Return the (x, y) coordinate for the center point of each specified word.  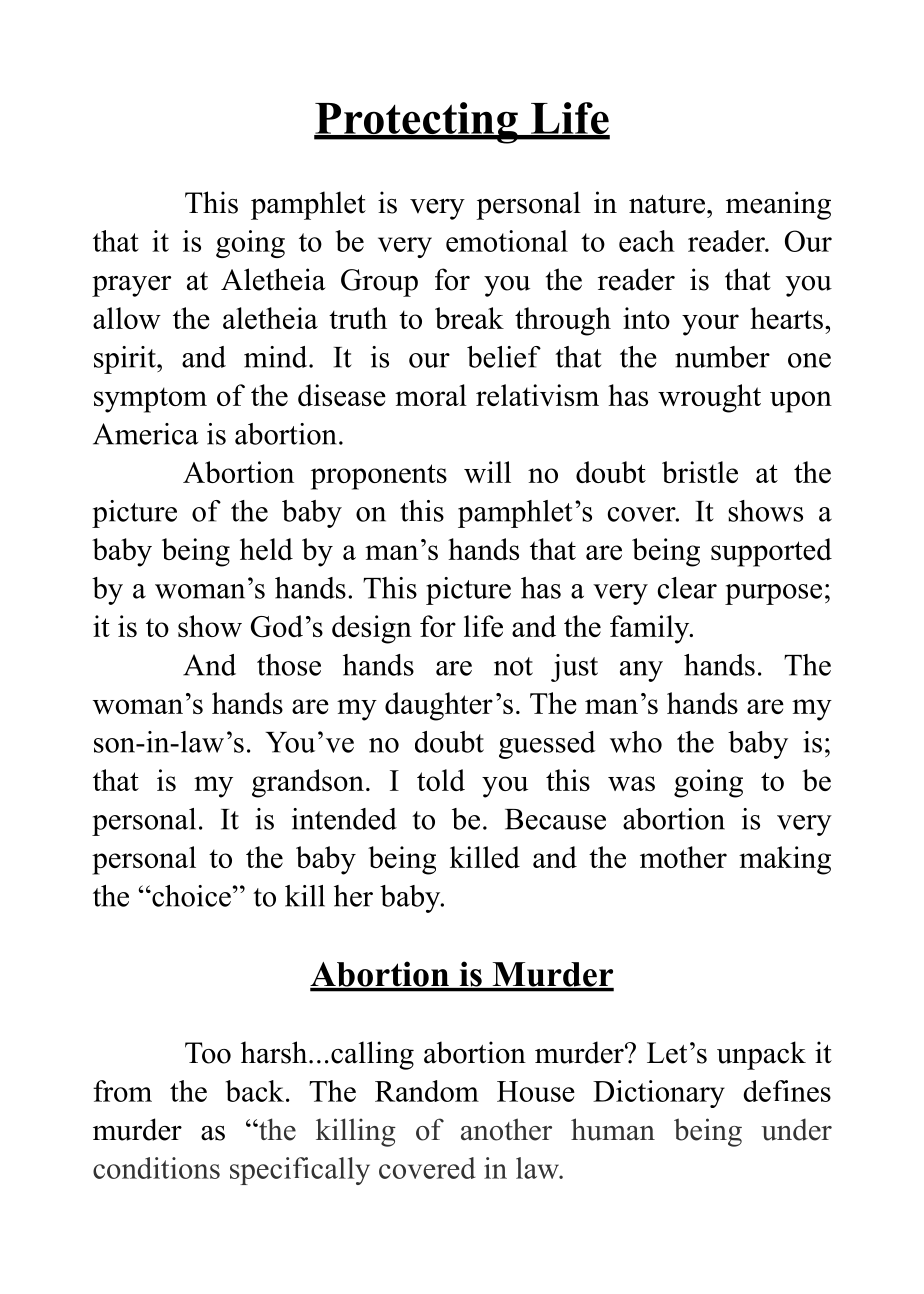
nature (667, 204)
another (506, 1129)
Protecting (417, 123)
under (796, 1129)
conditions (156, 1168)
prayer (131, 286)
